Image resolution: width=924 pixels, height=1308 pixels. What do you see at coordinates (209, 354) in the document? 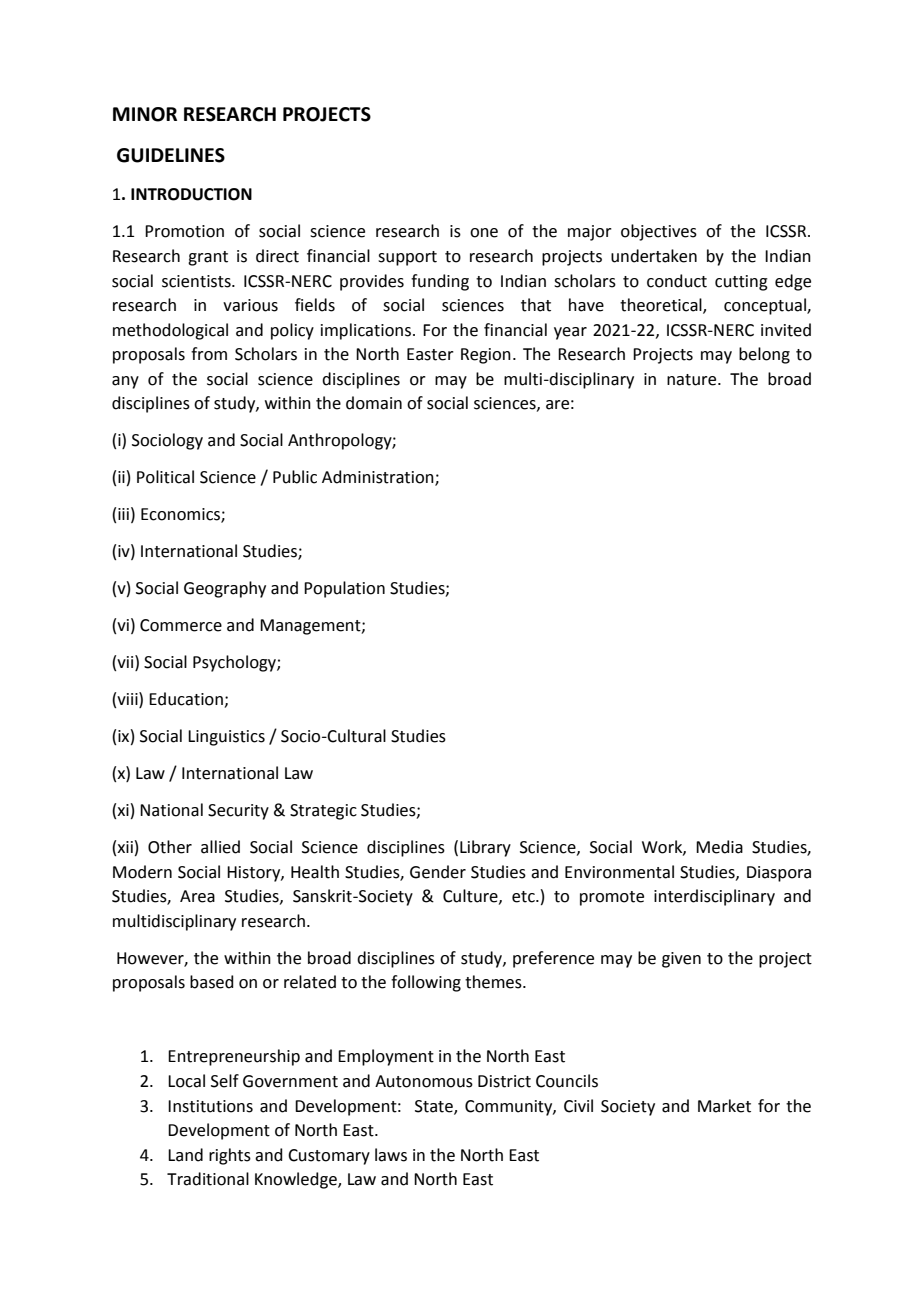
I see `from` at bounding box center [209, 354].
